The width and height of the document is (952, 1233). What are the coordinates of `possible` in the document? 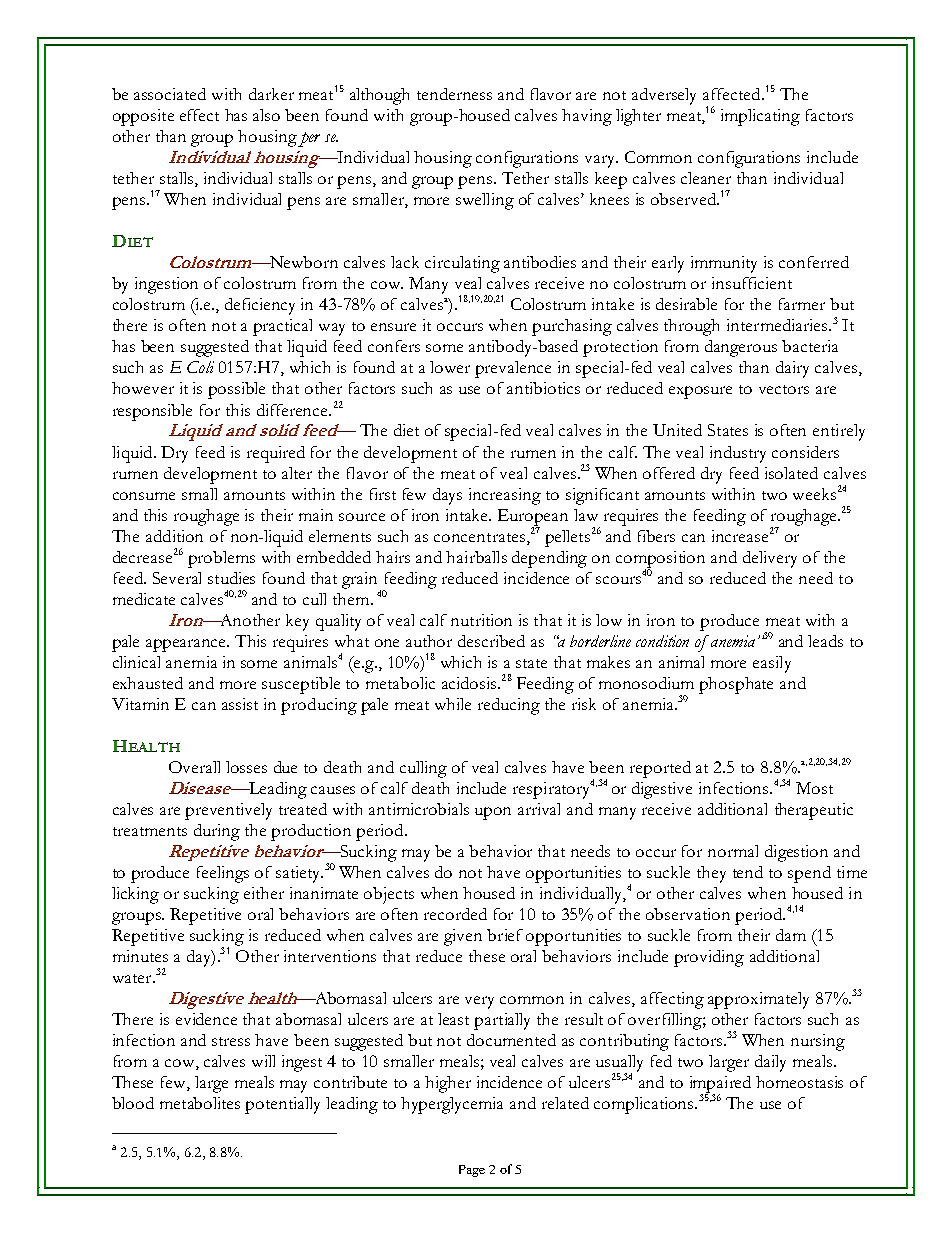 It's located at (236, 390).
